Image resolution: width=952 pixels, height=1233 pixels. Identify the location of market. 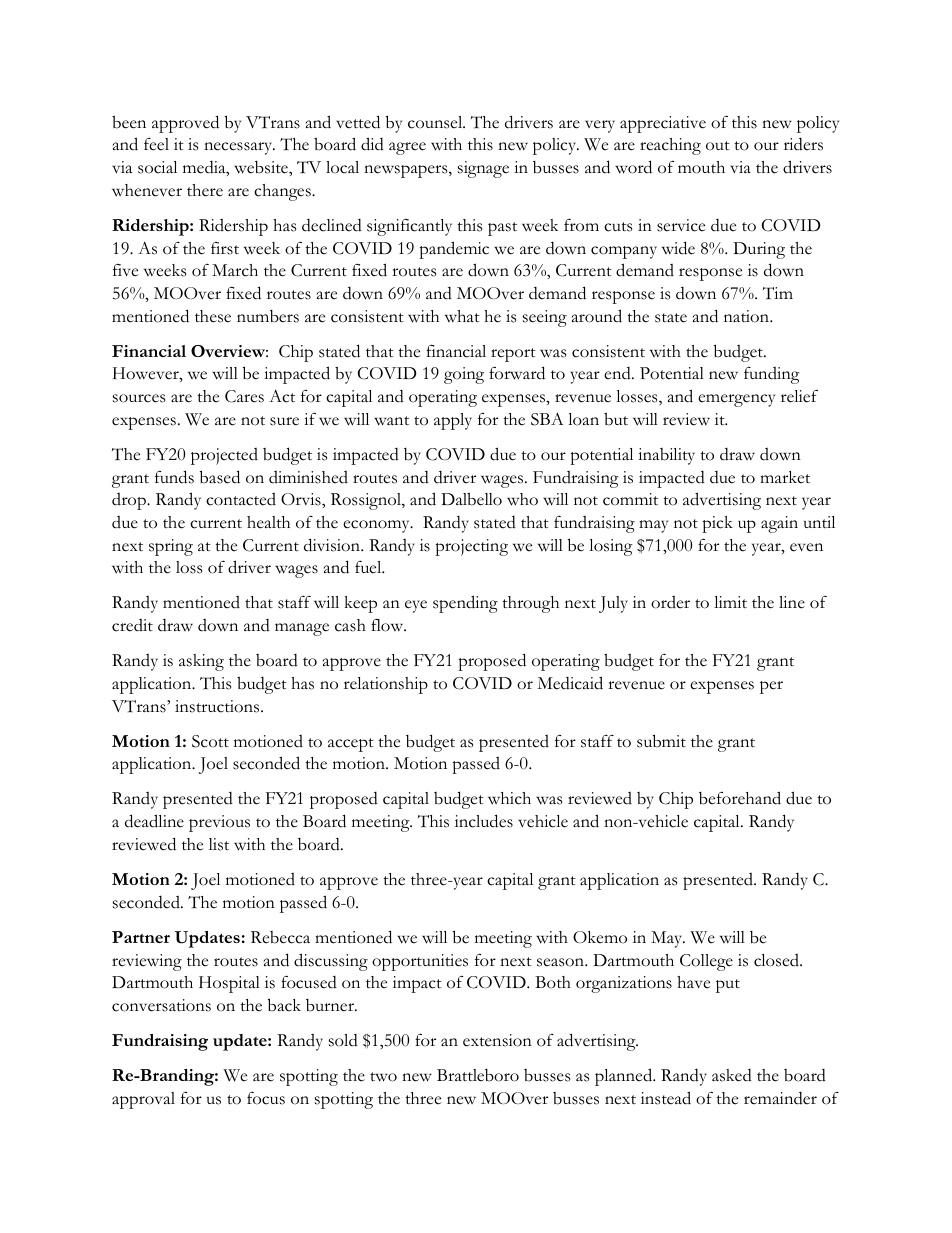
(785, 477).
